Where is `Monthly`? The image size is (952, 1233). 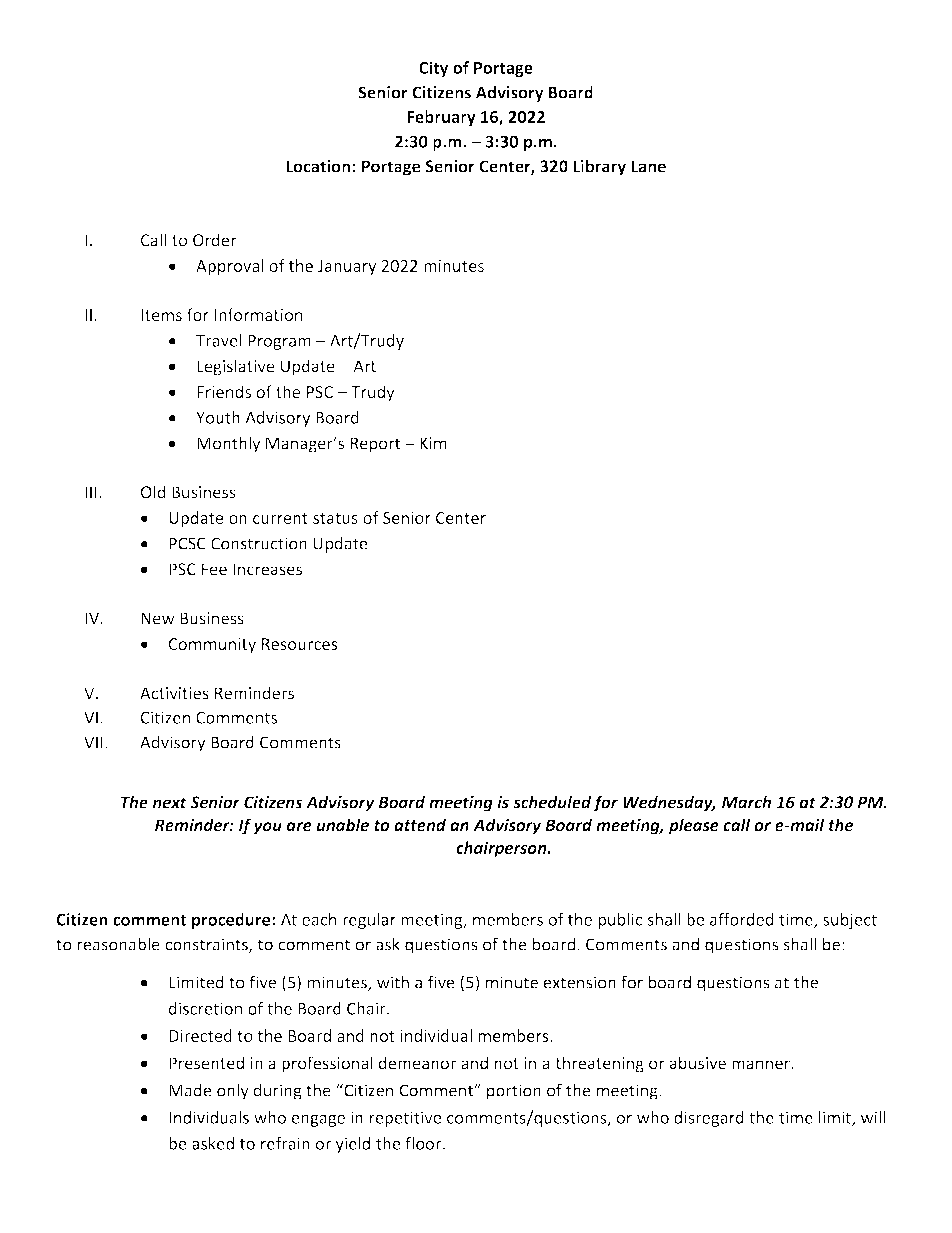
Monthly is located at coordinates (228, 444).
